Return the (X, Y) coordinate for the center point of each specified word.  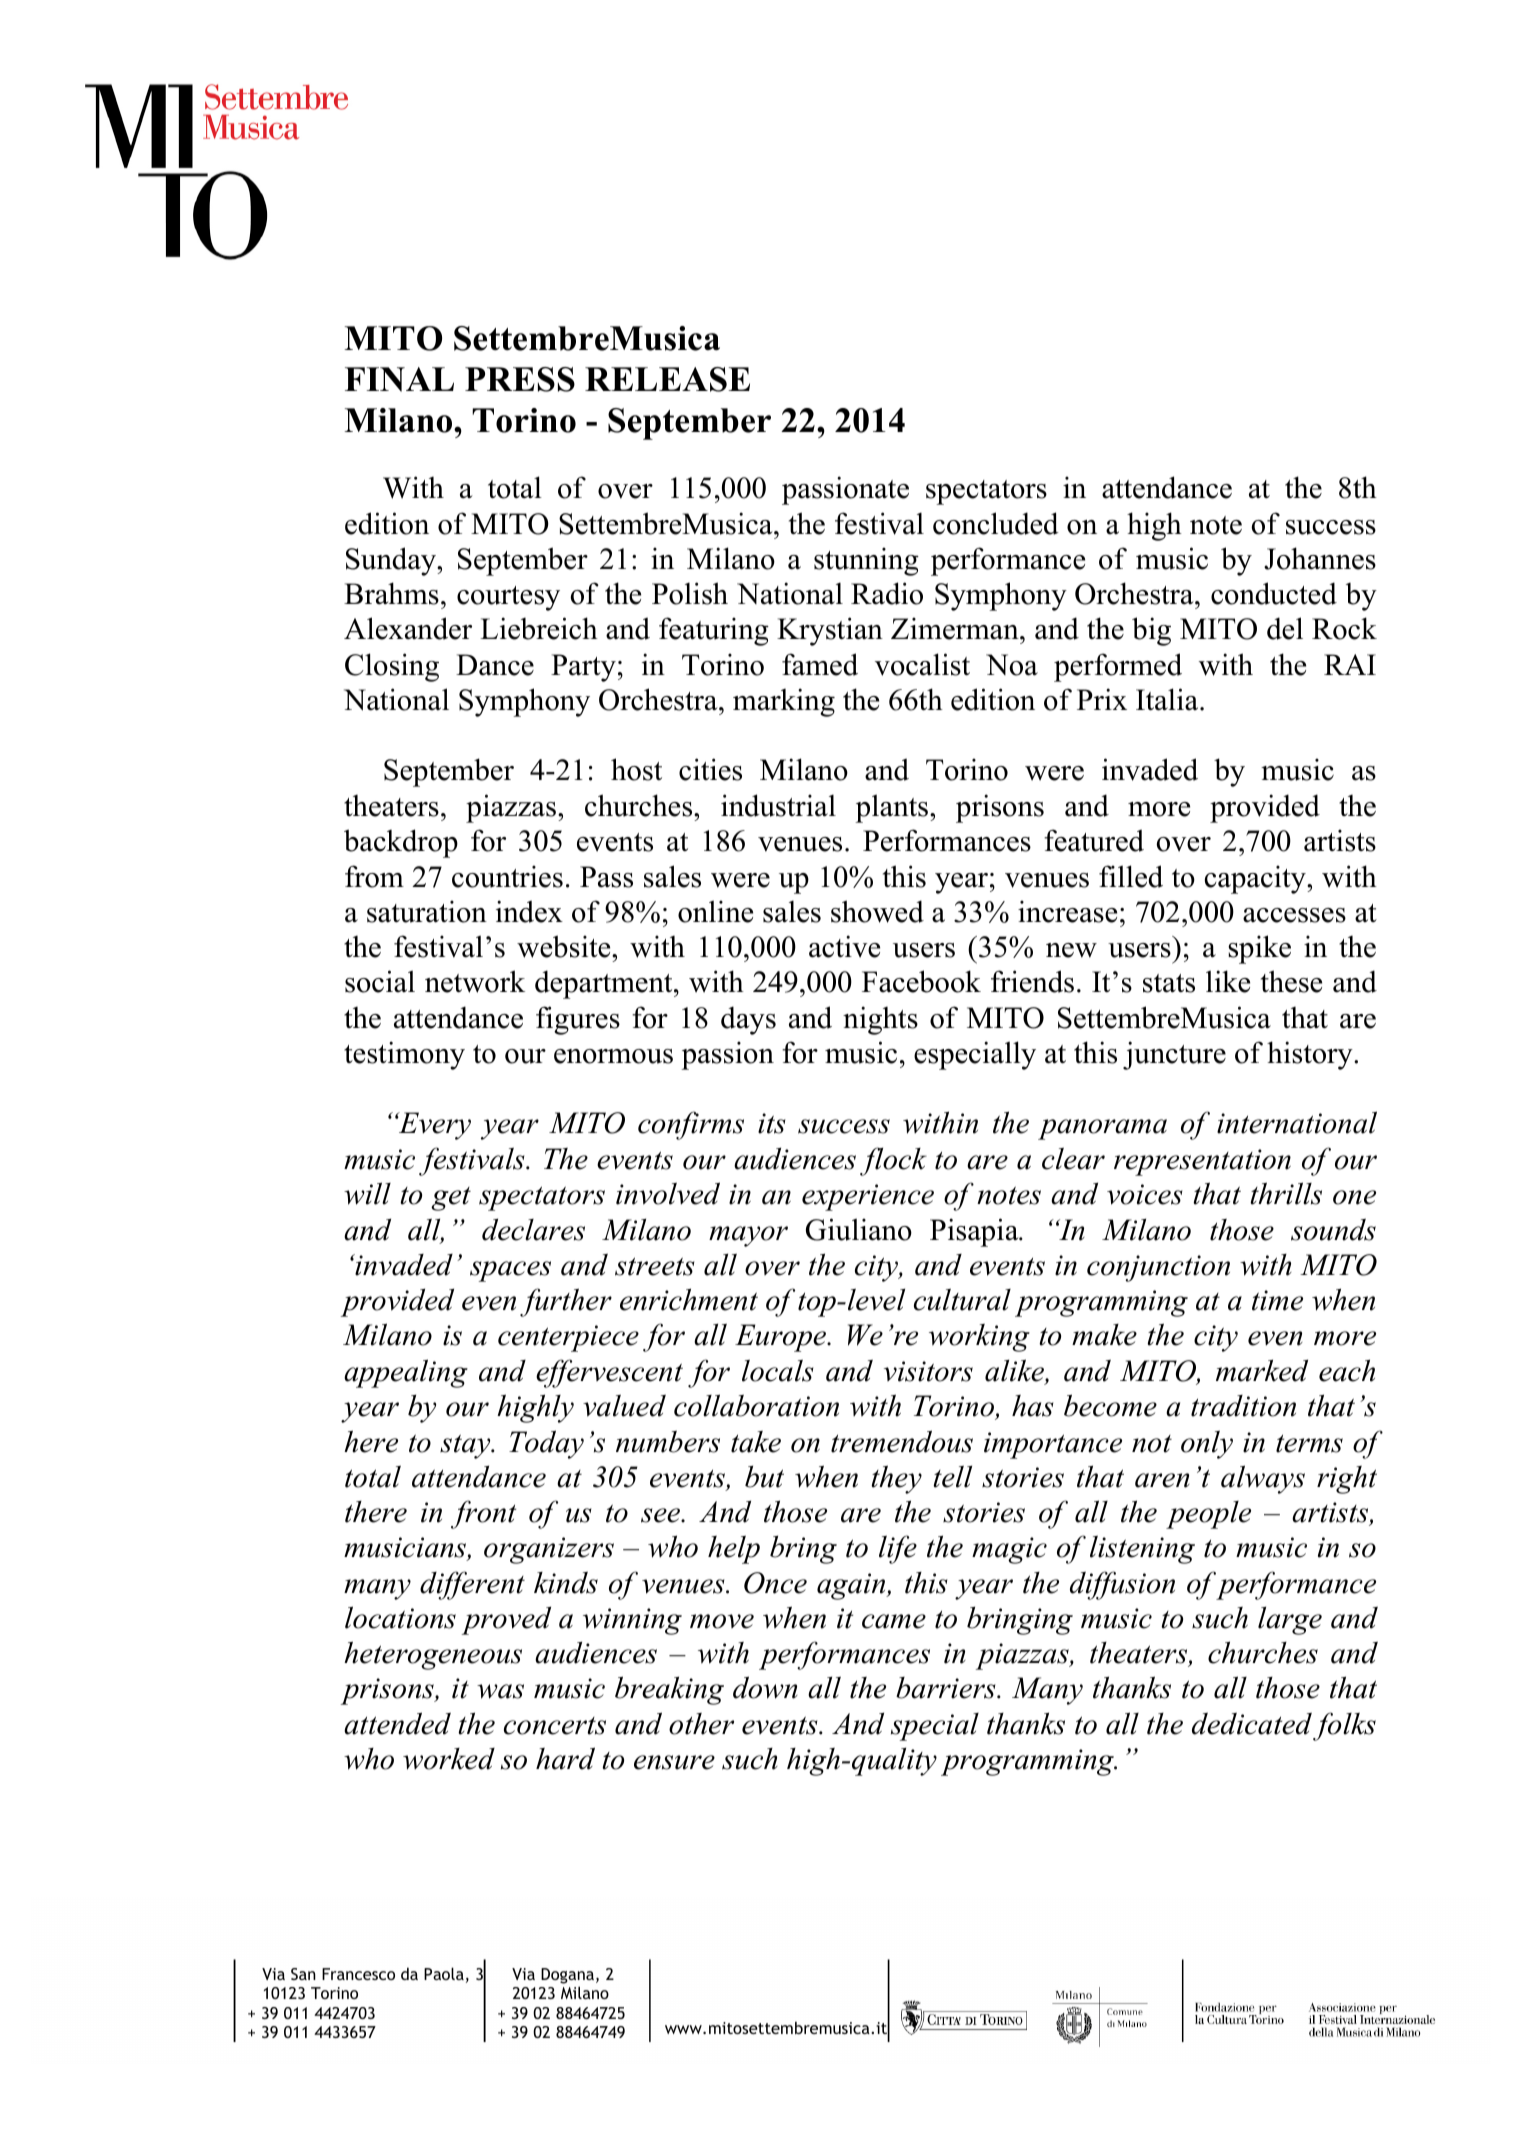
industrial (778, 805)
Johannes (1320, 558)
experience (868, 1197)
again (852, 1586)
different (472, 1585)
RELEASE (667, 379)
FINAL (399, 379)
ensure (674, 1762)
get (451, 1199)
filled (1131, 876)
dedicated (1252, 1723)
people (1208, 1515)
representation (1202, 1162)
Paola (444, 1973)
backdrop (401, 843)
